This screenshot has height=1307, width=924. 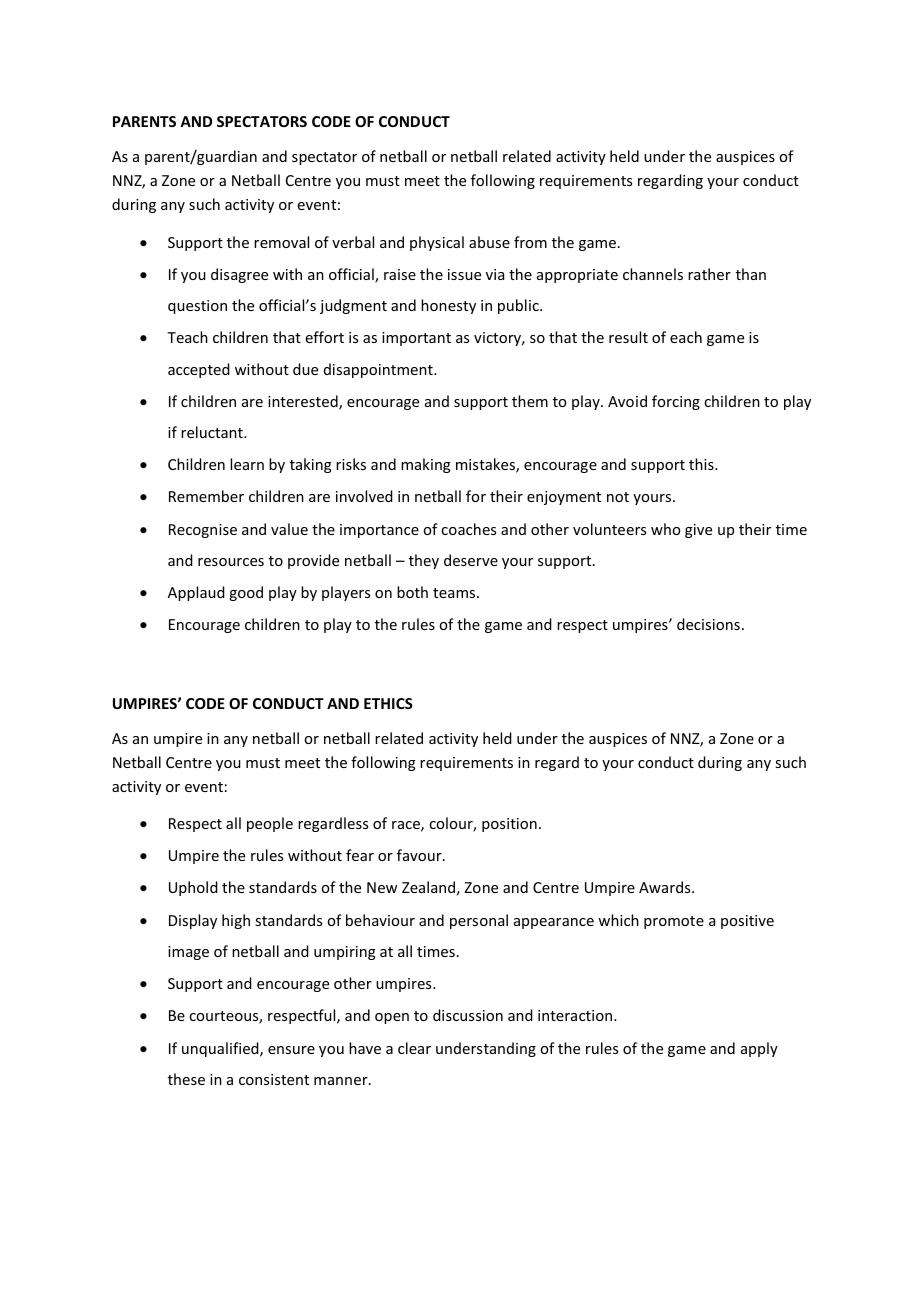 What do you see at coordinates (509, 825) in the screenshot?
I see `position` at bounding box center [509, 825].
